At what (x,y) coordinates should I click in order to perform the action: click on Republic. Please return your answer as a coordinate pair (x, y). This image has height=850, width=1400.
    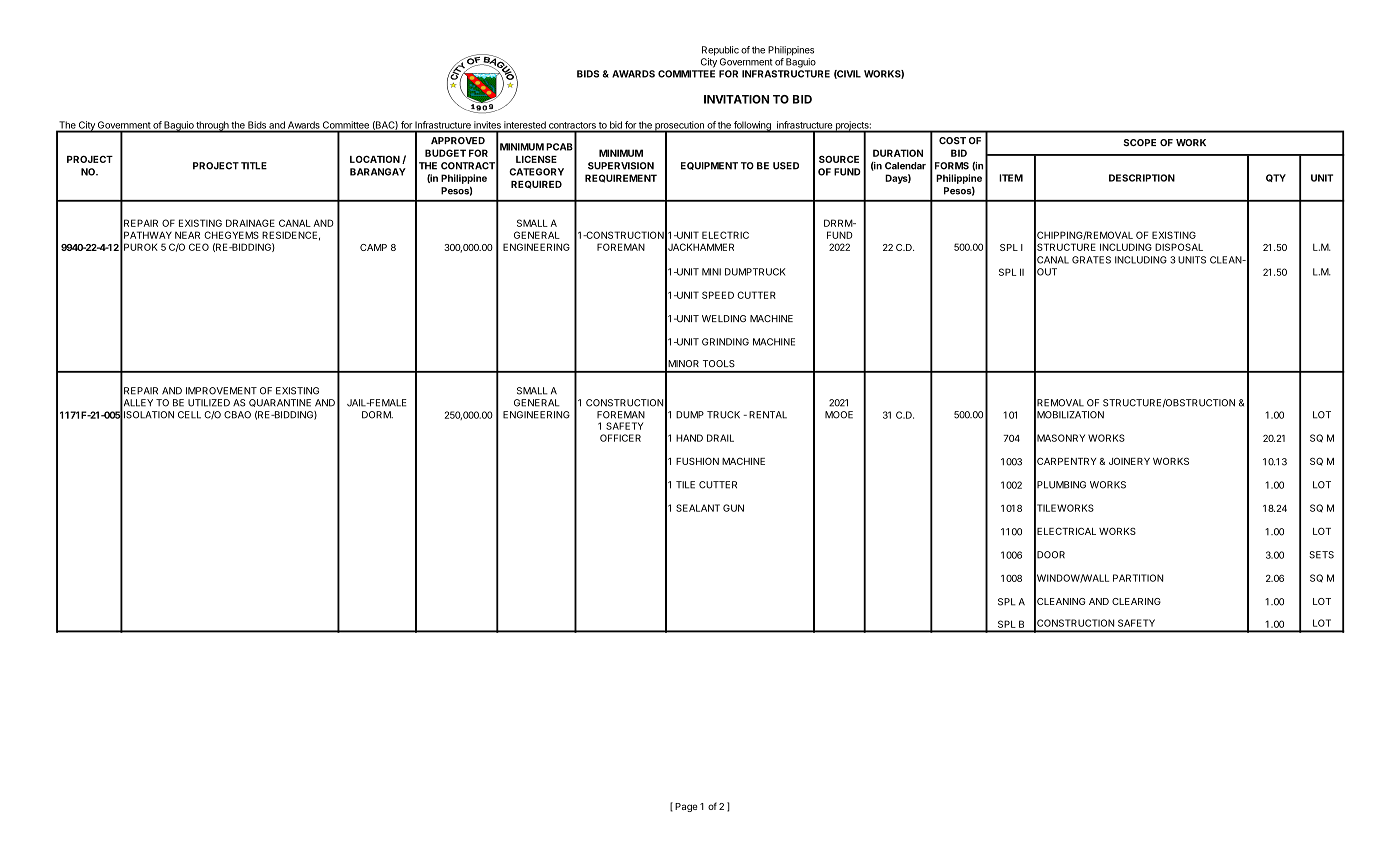
    Looking at the image, I should click on (720, 51).
